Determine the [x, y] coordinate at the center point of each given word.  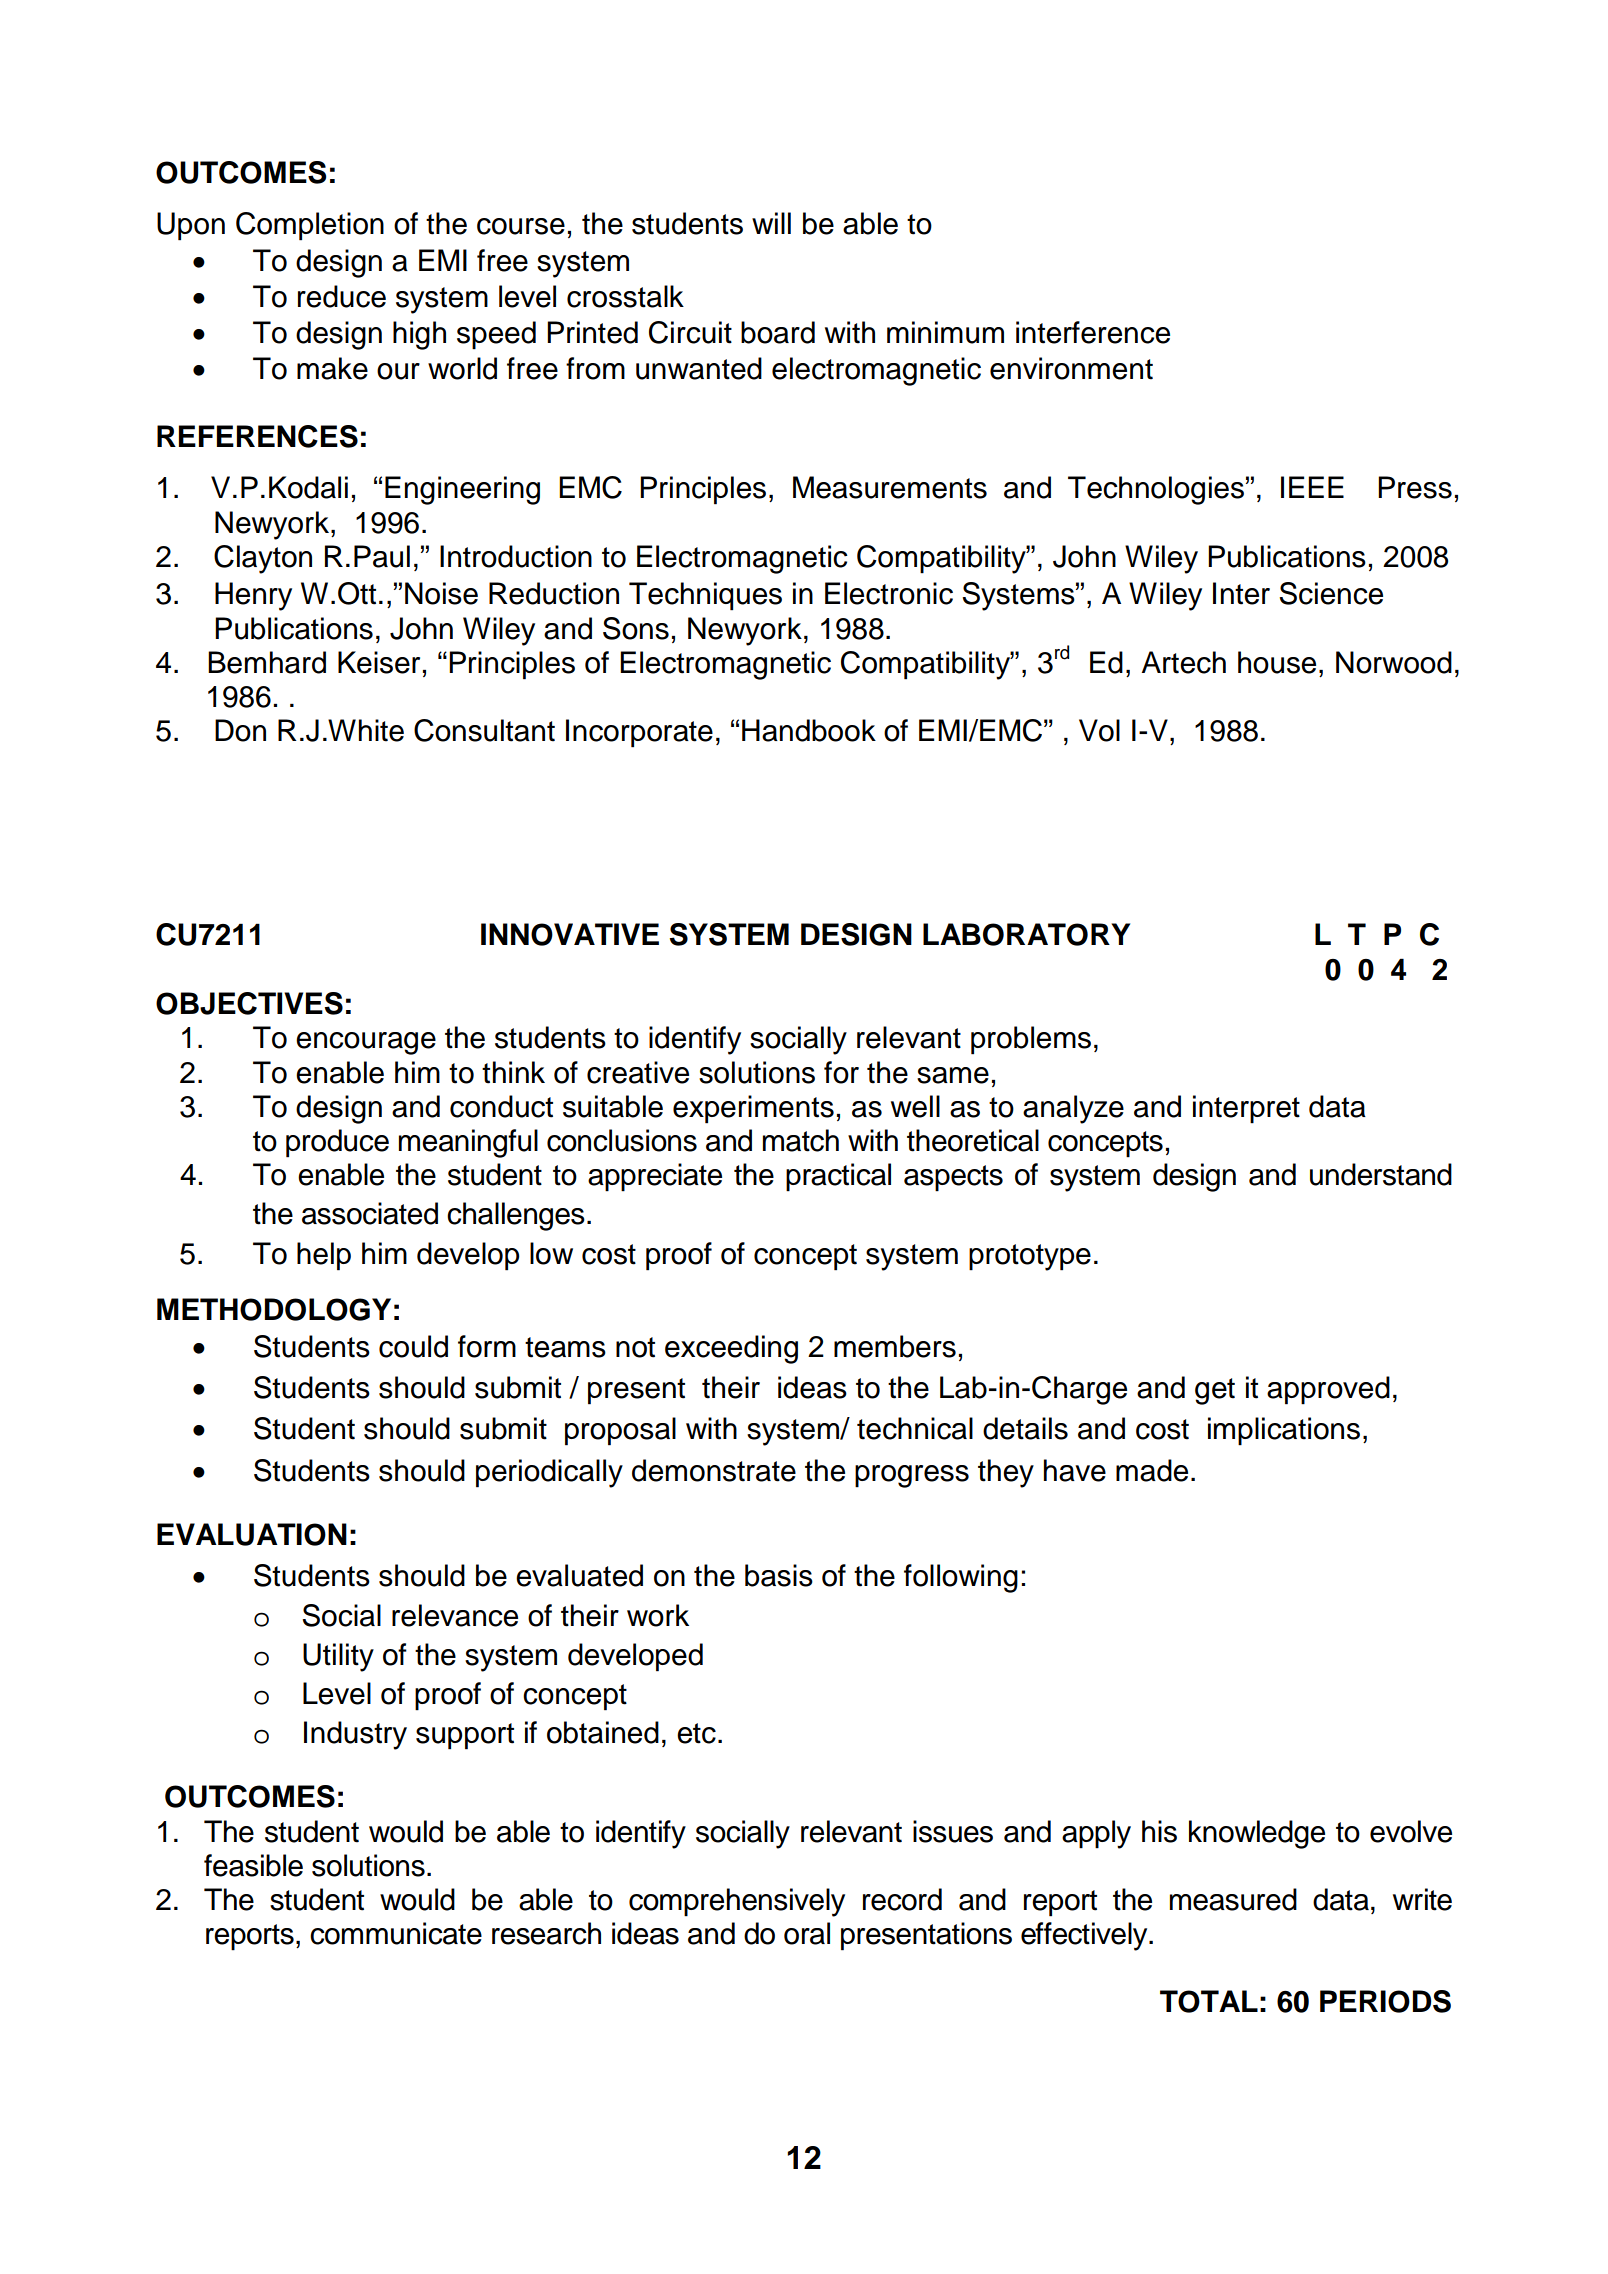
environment [1071, 368]
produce [337, 1143]
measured [1233, 1899]
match [801, 1140]
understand [1381, 1174]
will [771, 223]
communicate [396, 1933]
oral [807, 1933]
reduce [342, 296]
